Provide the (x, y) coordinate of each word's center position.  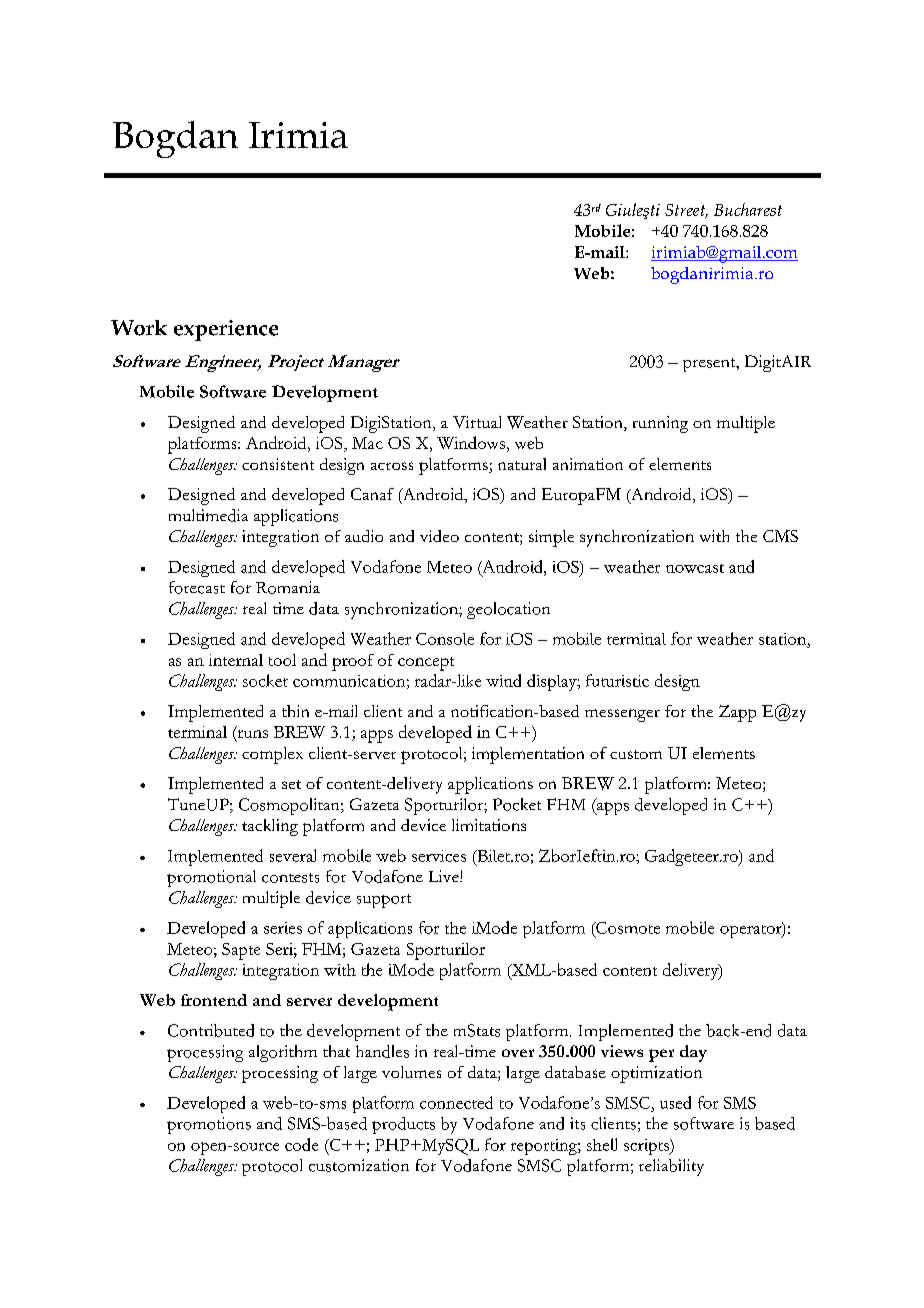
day (693, 1053)
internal (236, 660)
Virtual (477, 422)
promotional (211, 878)
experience (226, 330)
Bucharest (748, 209)
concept (426, 664)
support (384, 901)
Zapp (737, 713)
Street (686, 211)
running (660, 424)
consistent (278, 464)
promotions (209, 1125)
